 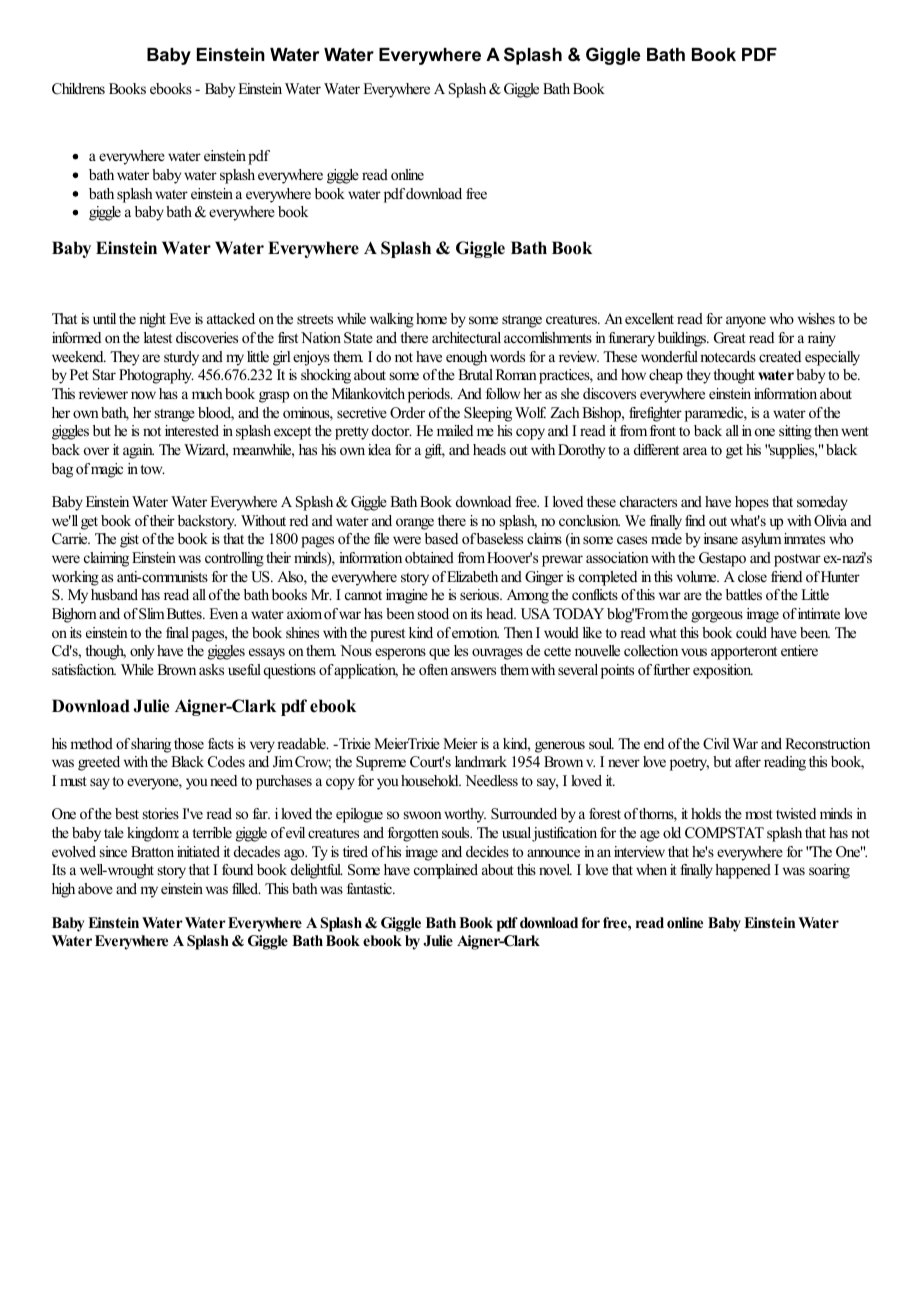 I want to click on periods, so click(x=430, y=395).
